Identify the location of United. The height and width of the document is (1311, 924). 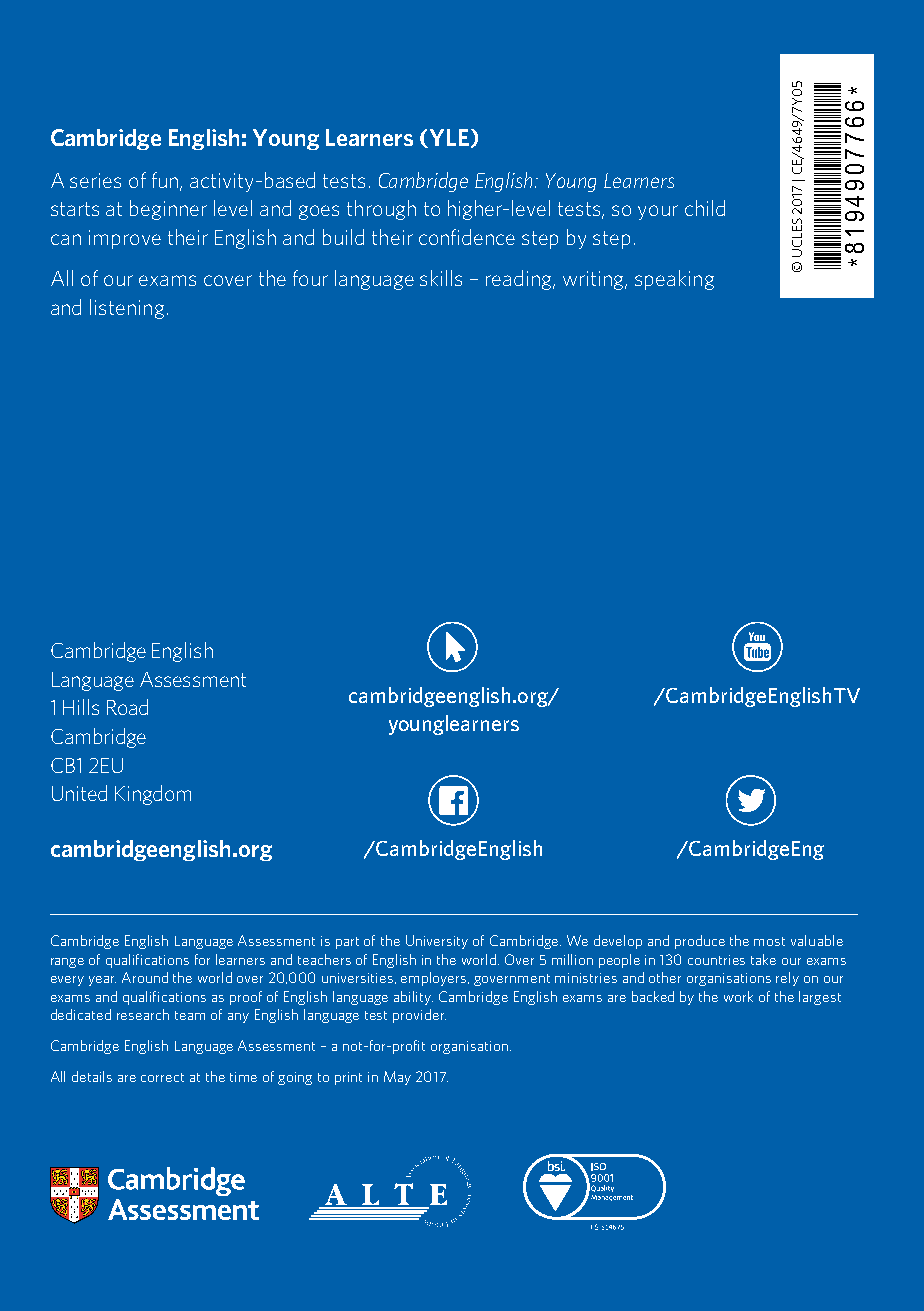
(79, 793).
